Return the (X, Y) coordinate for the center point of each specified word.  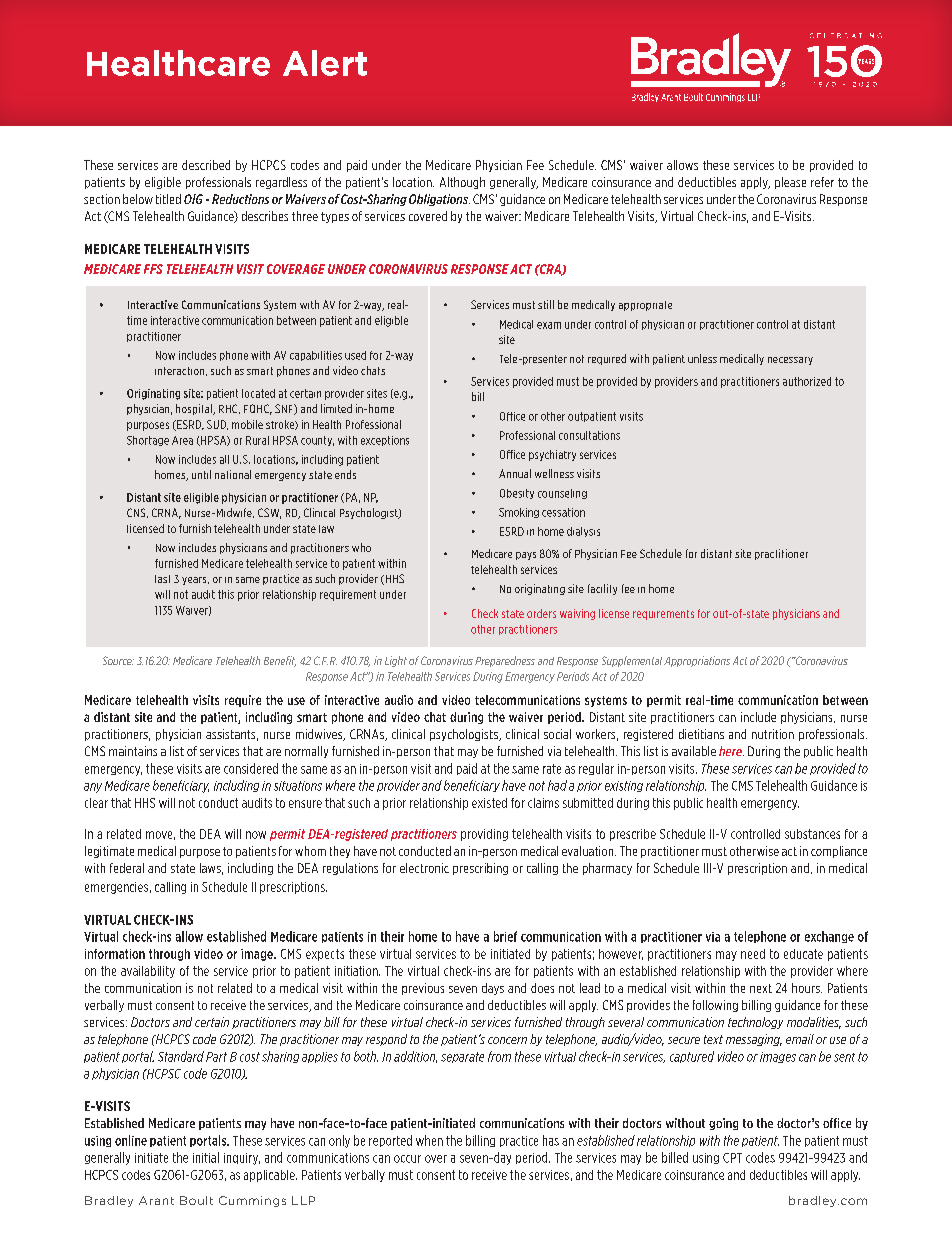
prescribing (480, 869)
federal (127, 868)
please (790, 183)
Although (462, 183)
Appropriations (697, 661)
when (429, 1140)
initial (206, 1157)
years (195, 581)
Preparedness (505, 661)
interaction (181, 371)
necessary (790, 361)
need (753, 954)
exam (549, 325)
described (206, 165)
